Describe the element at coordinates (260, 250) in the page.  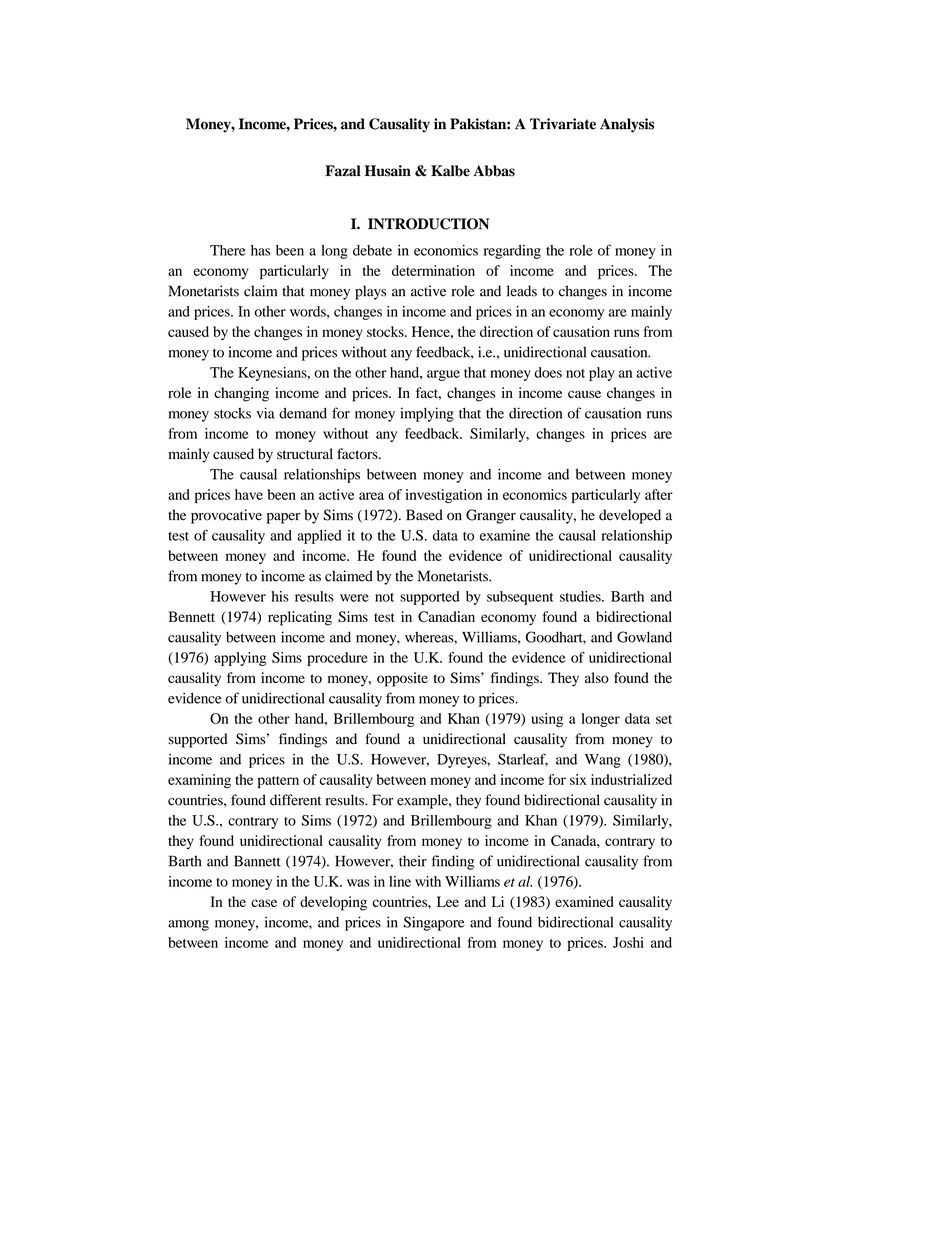
I see `has` at that location.
